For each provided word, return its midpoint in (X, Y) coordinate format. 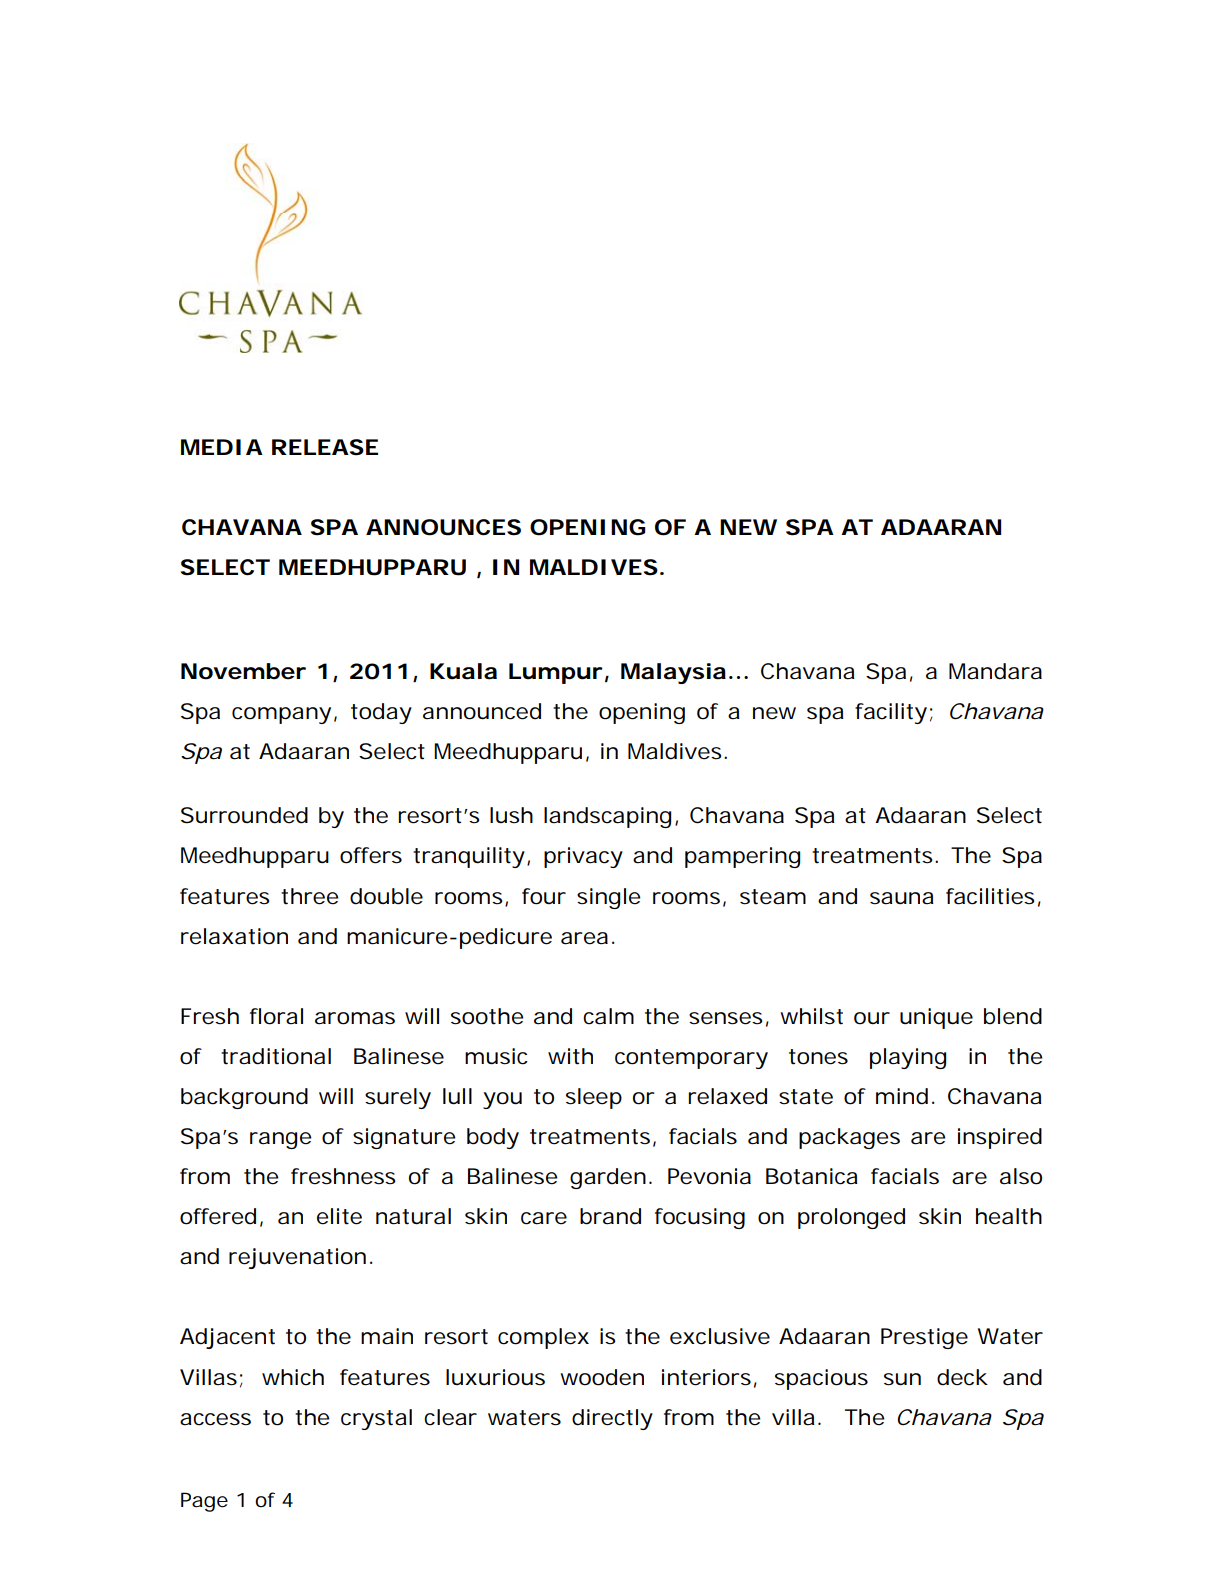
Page (204, 1502)
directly (612, 1419)
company (281, 715)
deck (962, 1377)
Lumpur (555, 673)
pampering (742, 857)
